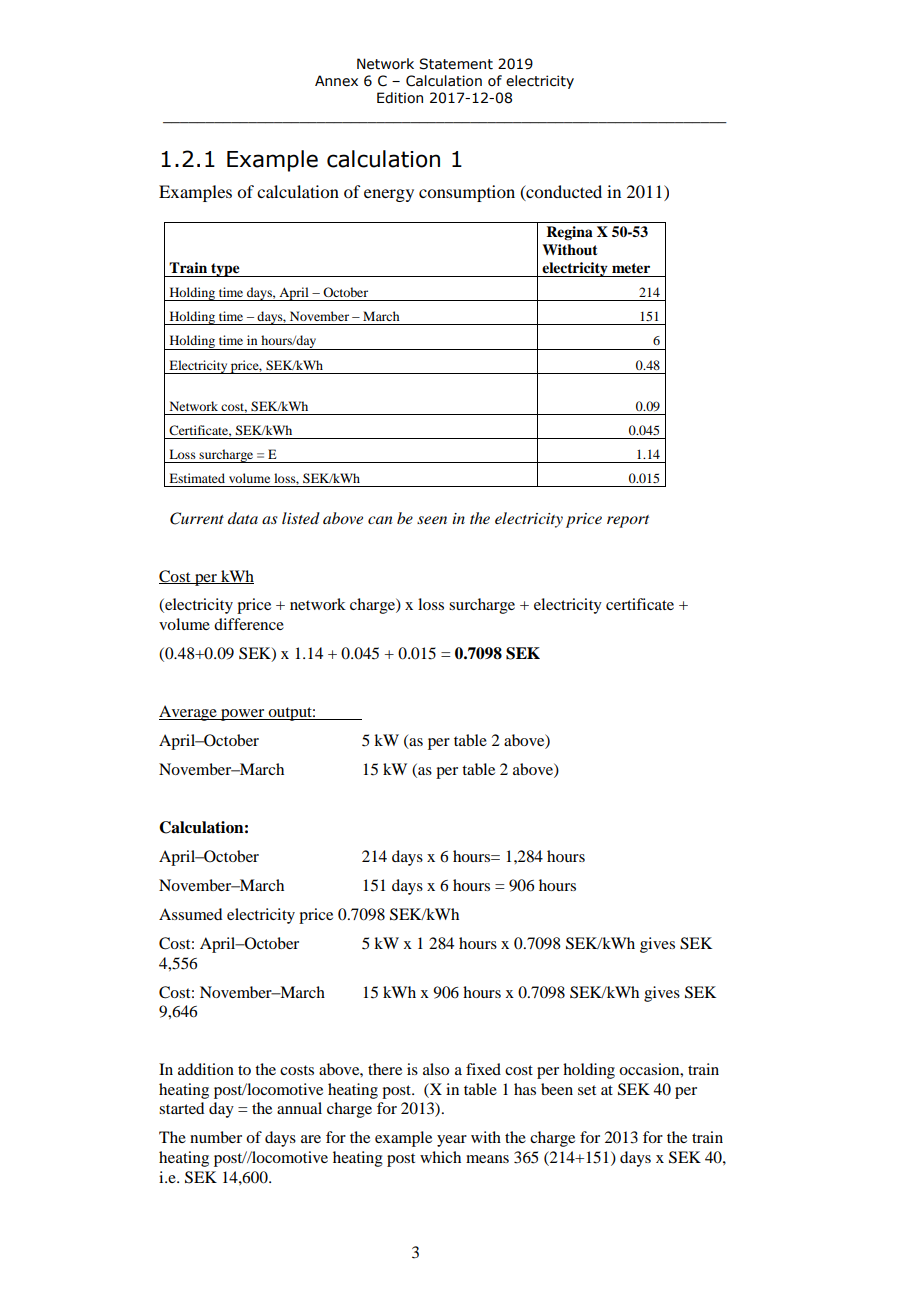 Image resolution: width=924 pixels, height=1308 pixels. What do you see at coordinates (587, 1090) in the screenshot?
I see `set` at bounding box center [587, 1090].
